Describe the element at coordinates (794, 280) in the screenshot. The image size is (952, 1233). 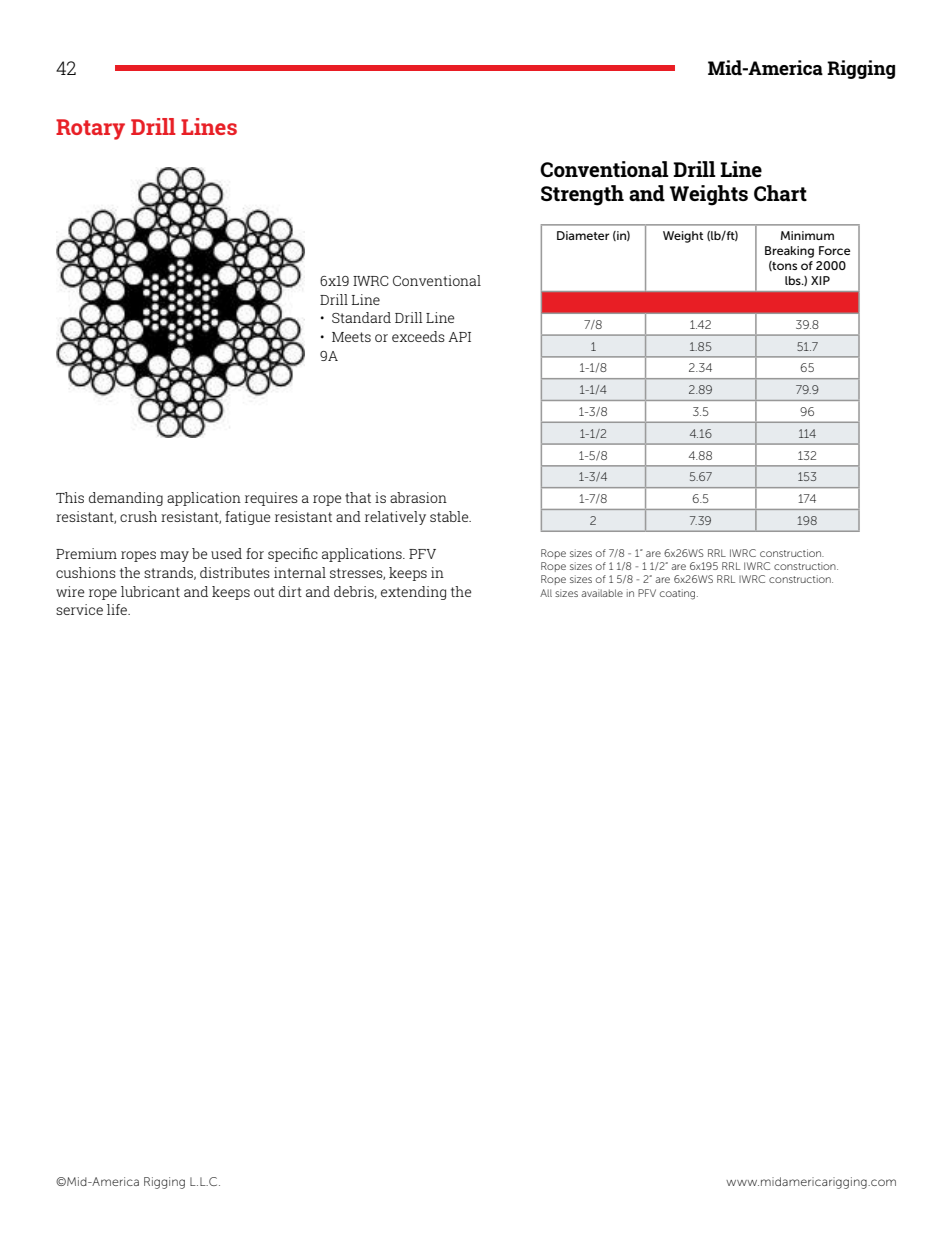
I see `lbs` at that location.
